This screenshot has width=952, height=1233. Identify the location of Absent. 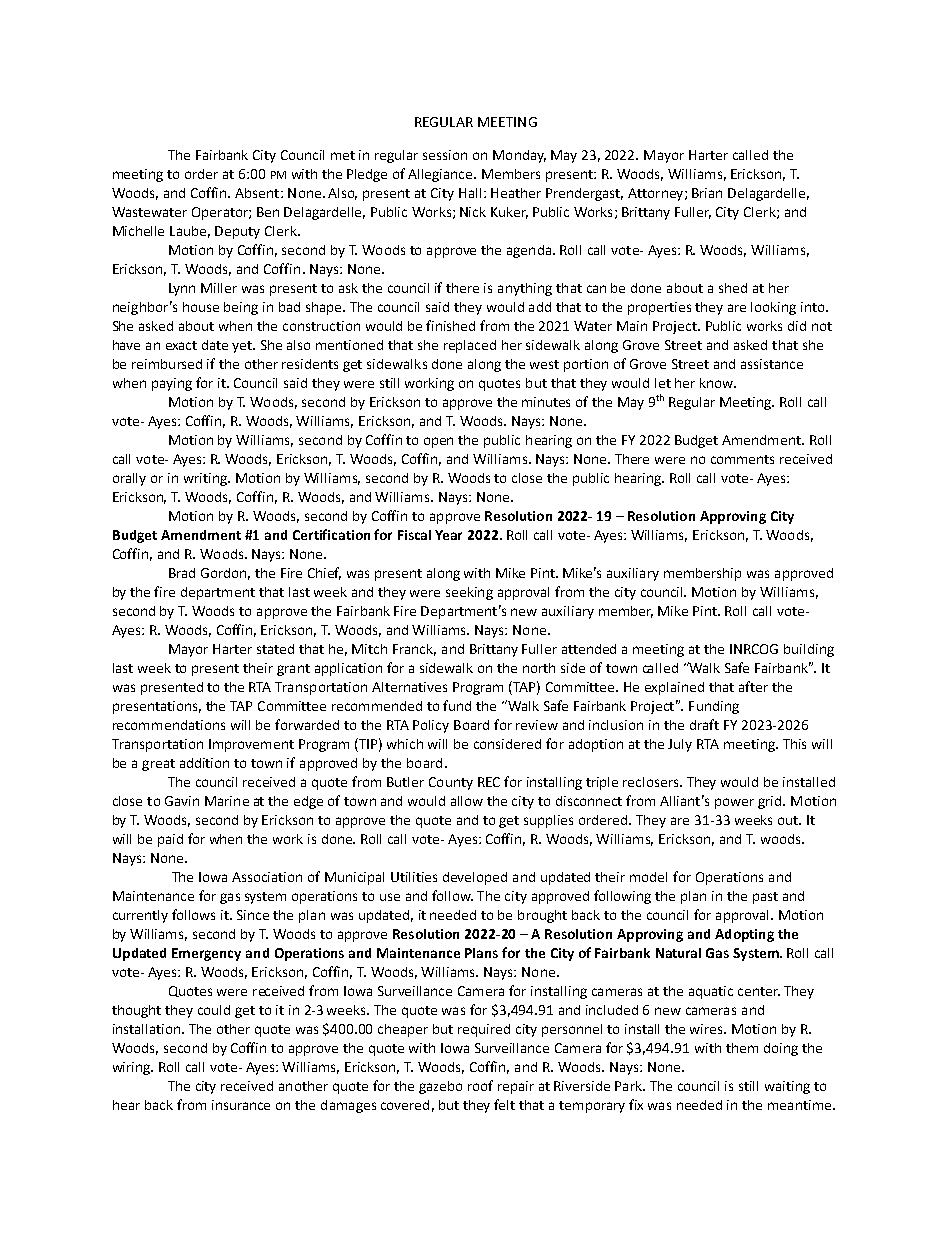
(258, 193).
